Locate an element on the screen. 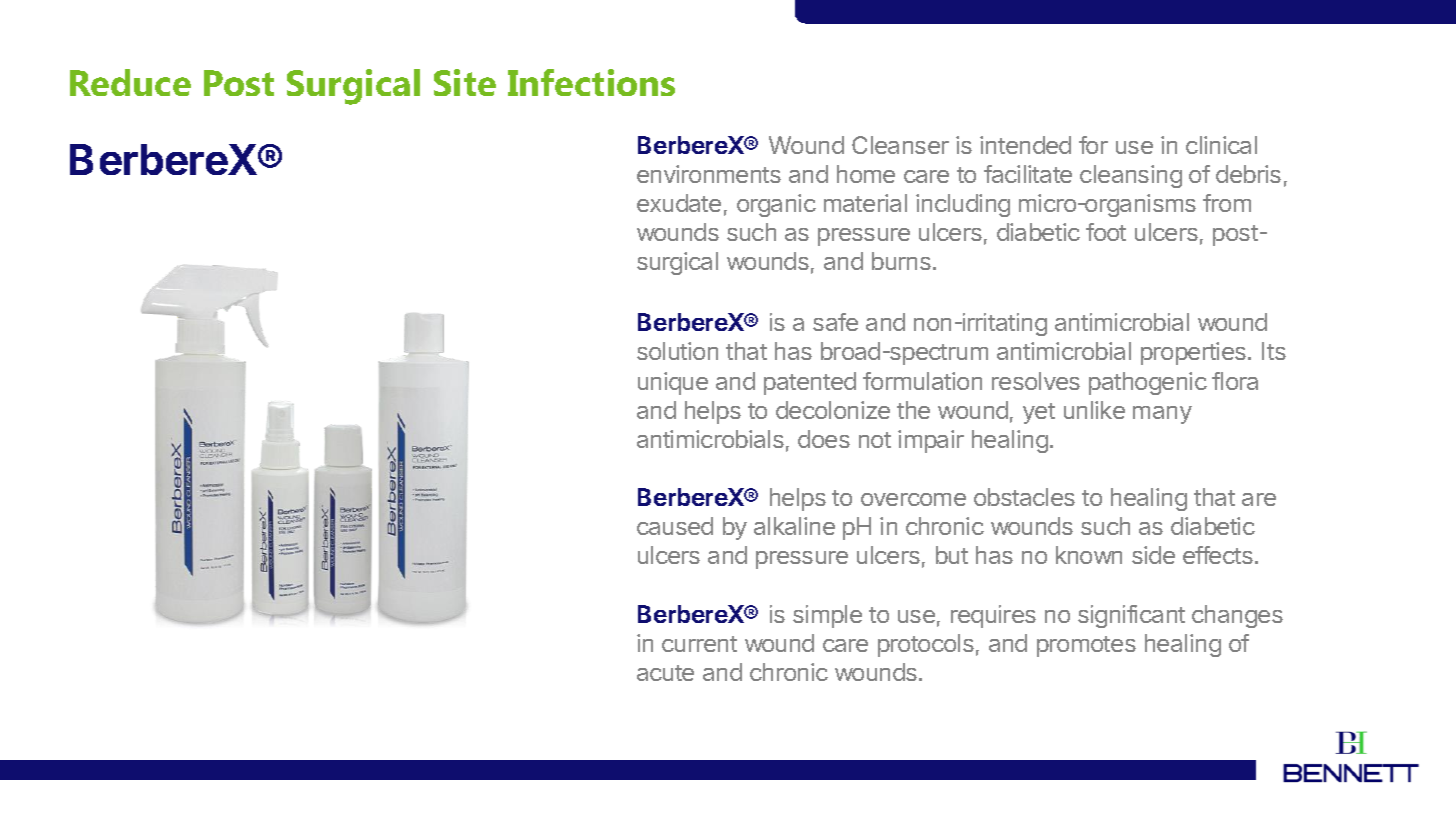  solution is located at coordinates (677, 351).
